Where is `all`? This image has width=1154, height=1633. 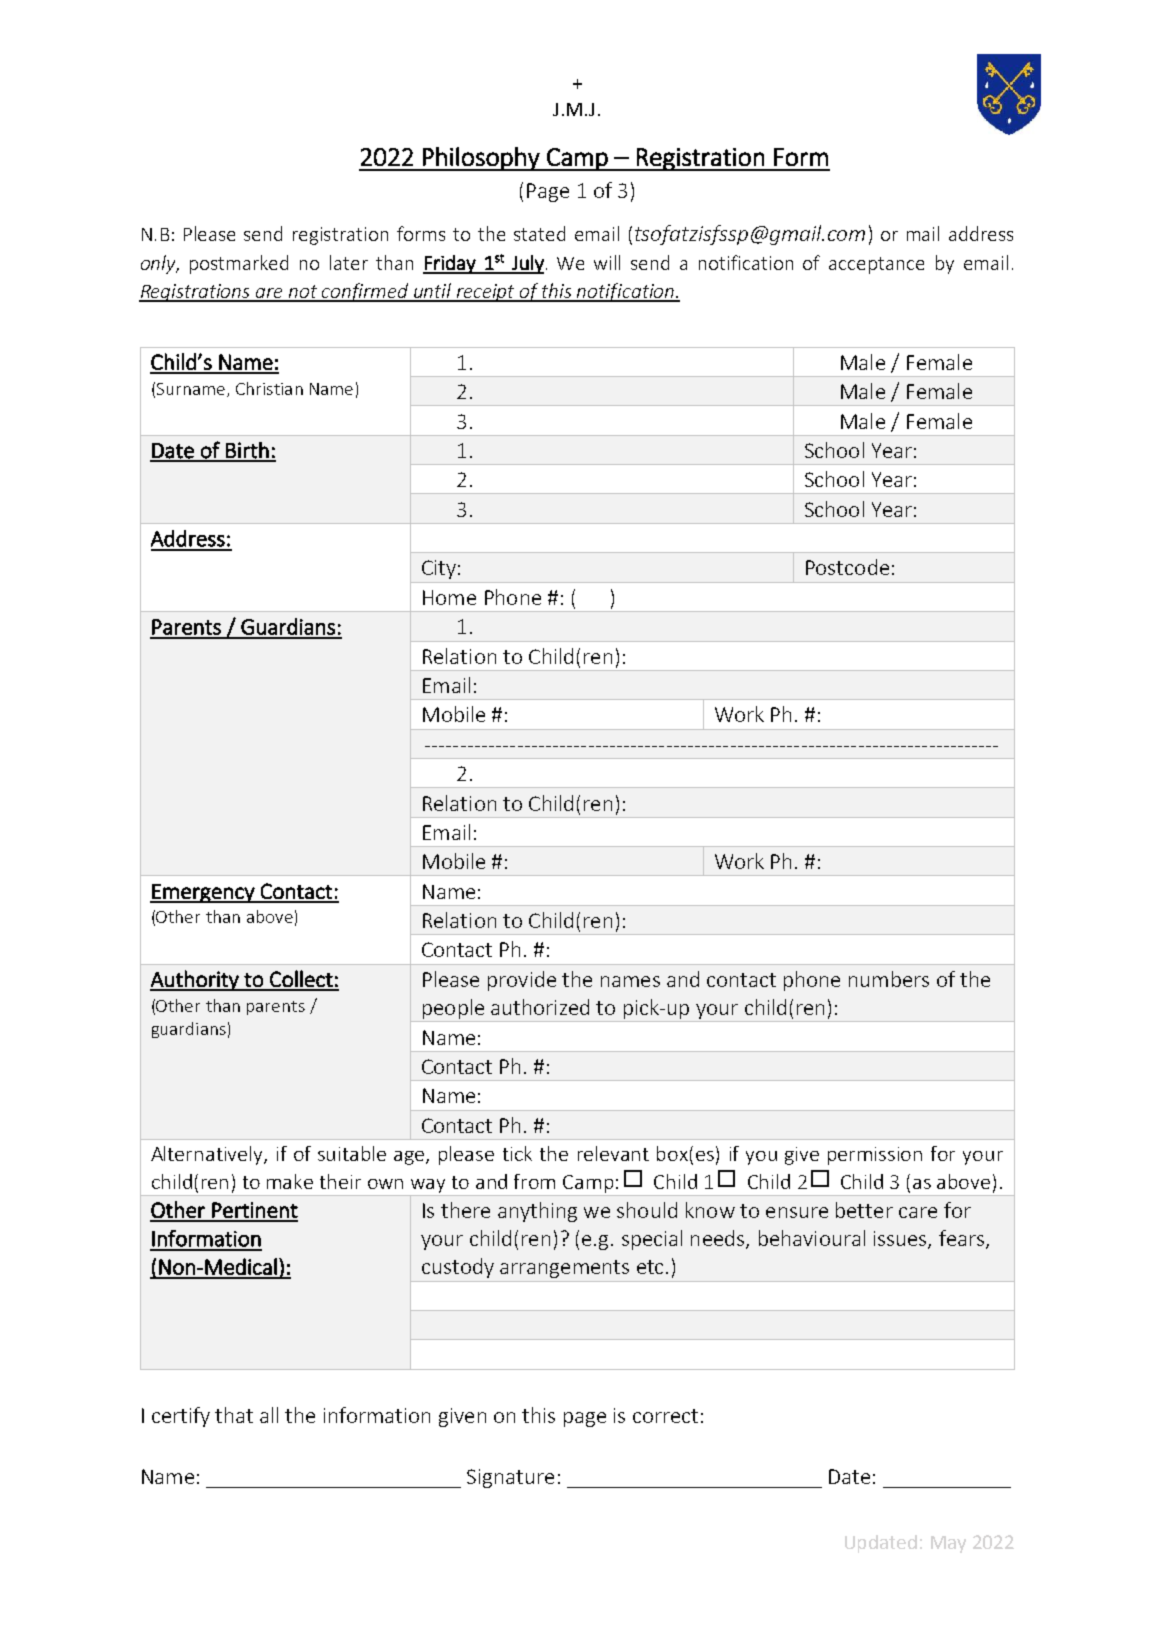
all is located at coordinates (269, 1415).
